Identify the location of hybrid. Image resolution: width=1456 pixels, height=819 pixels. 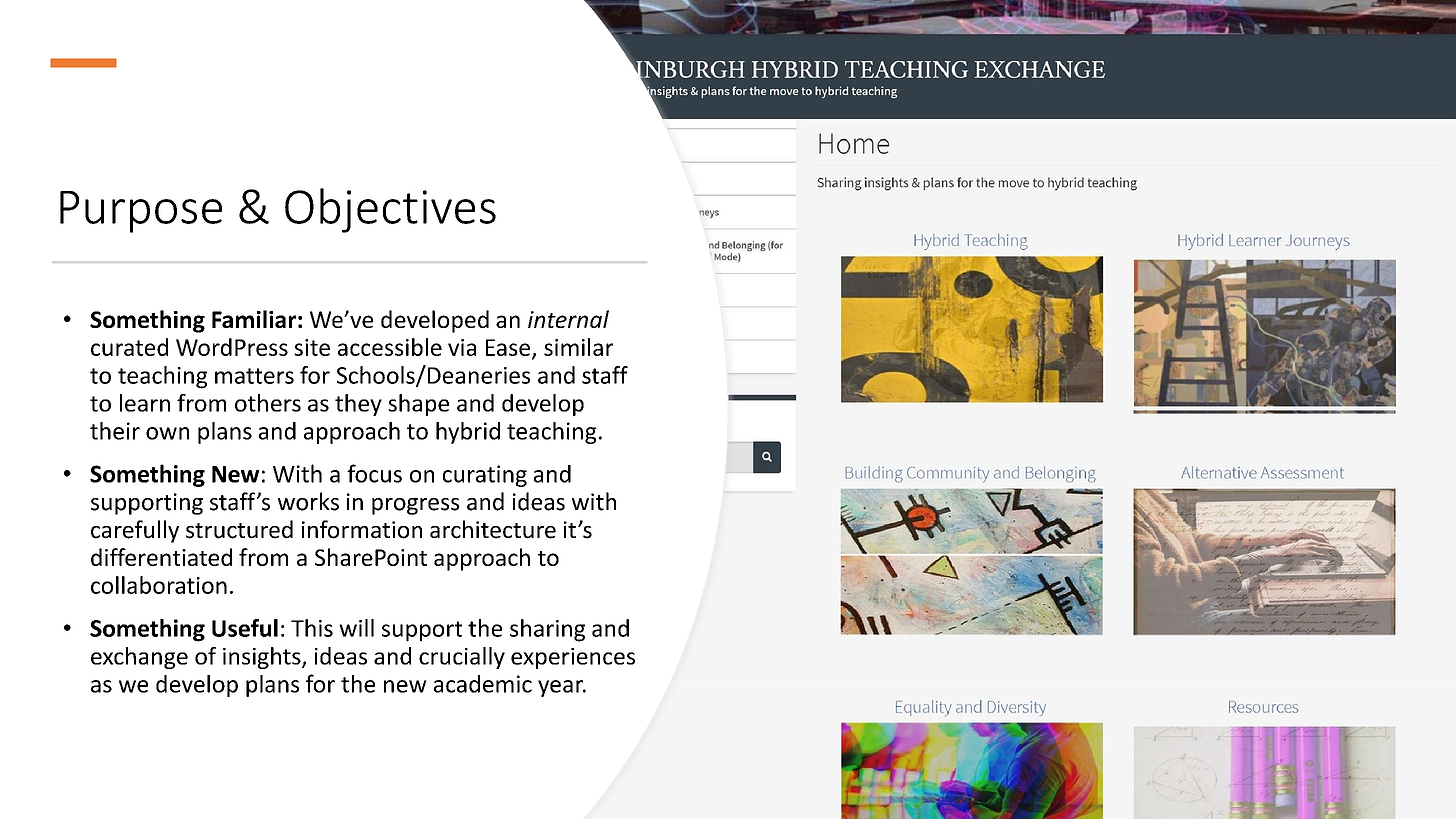
(468, 433).
